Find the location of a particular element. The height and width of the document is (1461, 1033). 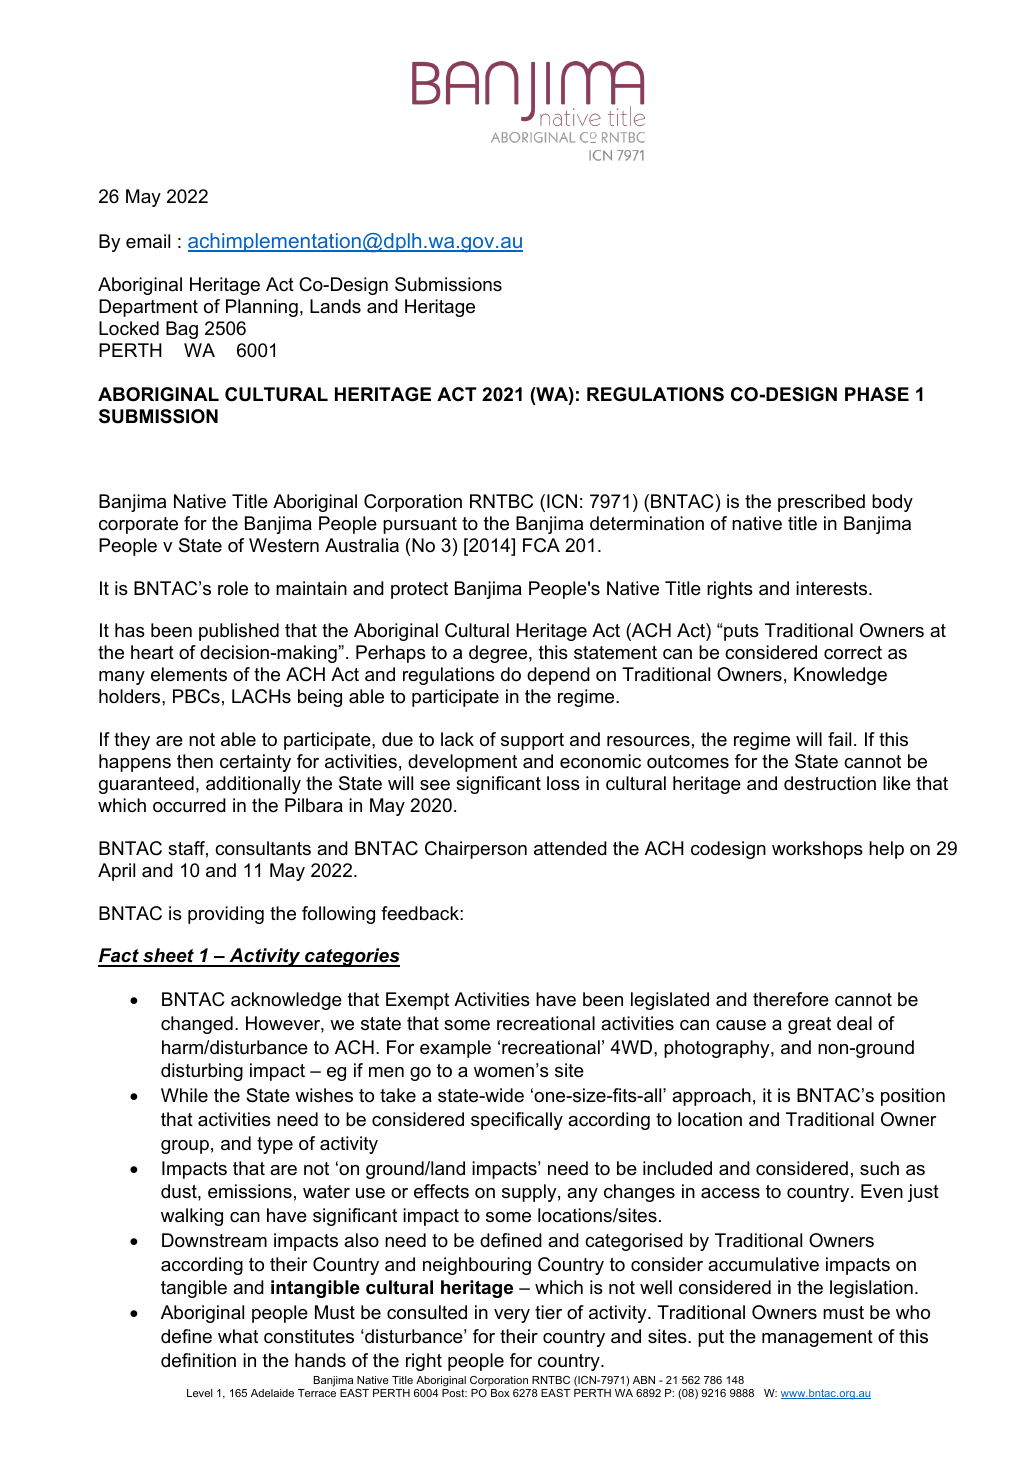

Planning is located at coordinates (262, 308).
